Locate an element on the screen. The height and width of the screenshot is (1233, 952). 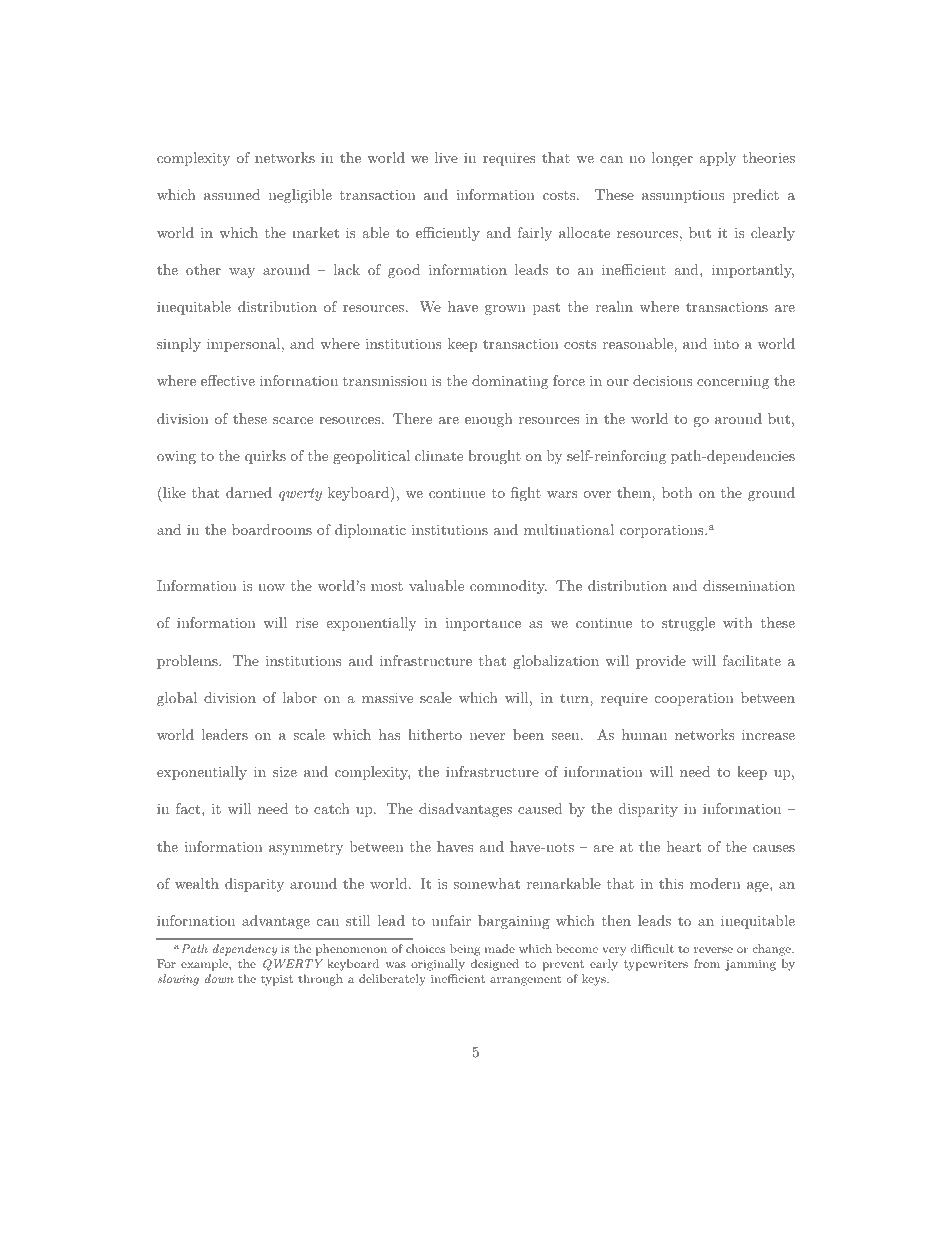
being is located at coordinates (465, 950).
